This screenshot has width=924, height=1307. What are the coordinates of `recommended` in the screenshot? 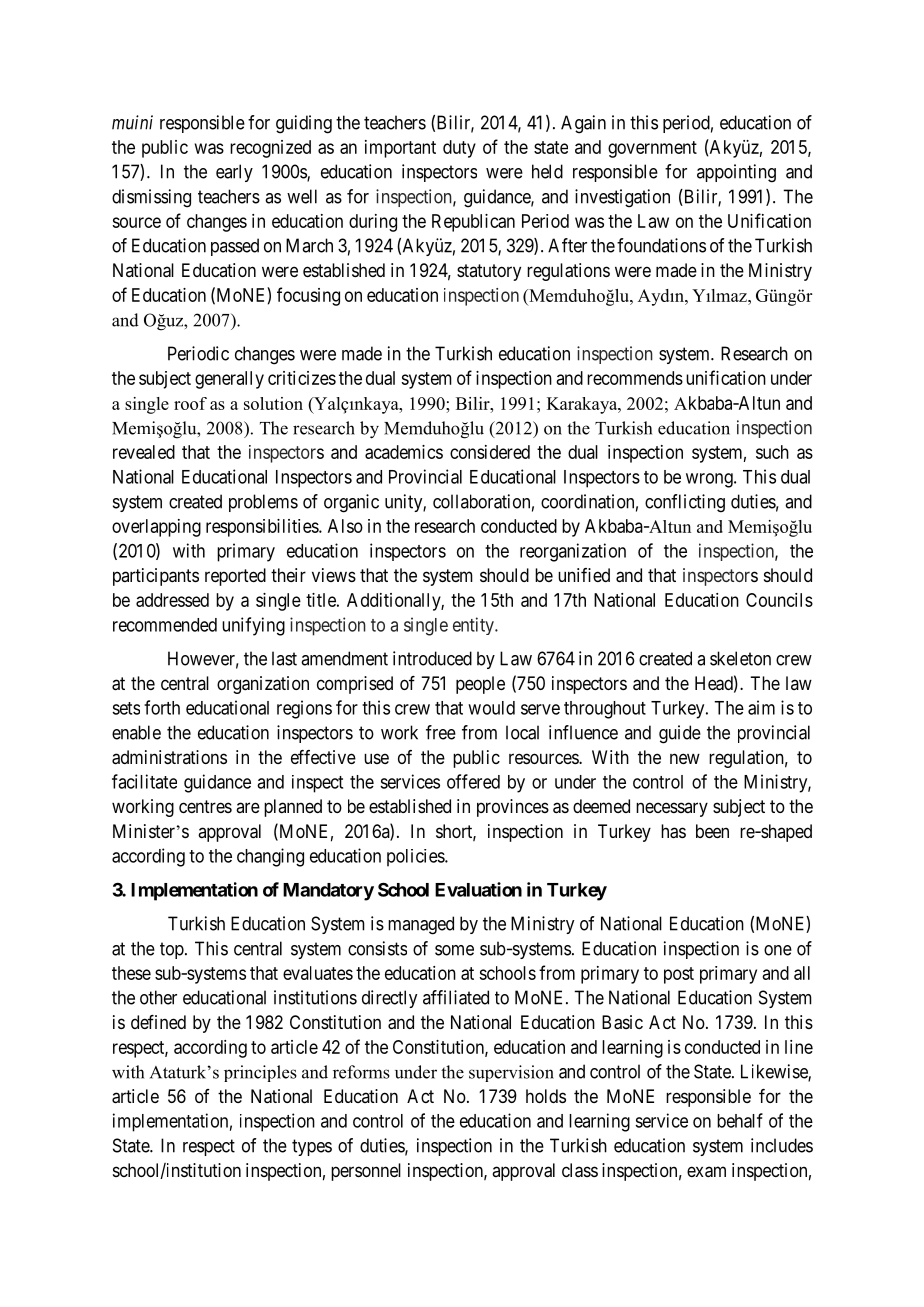 It's located at (165, 625).
